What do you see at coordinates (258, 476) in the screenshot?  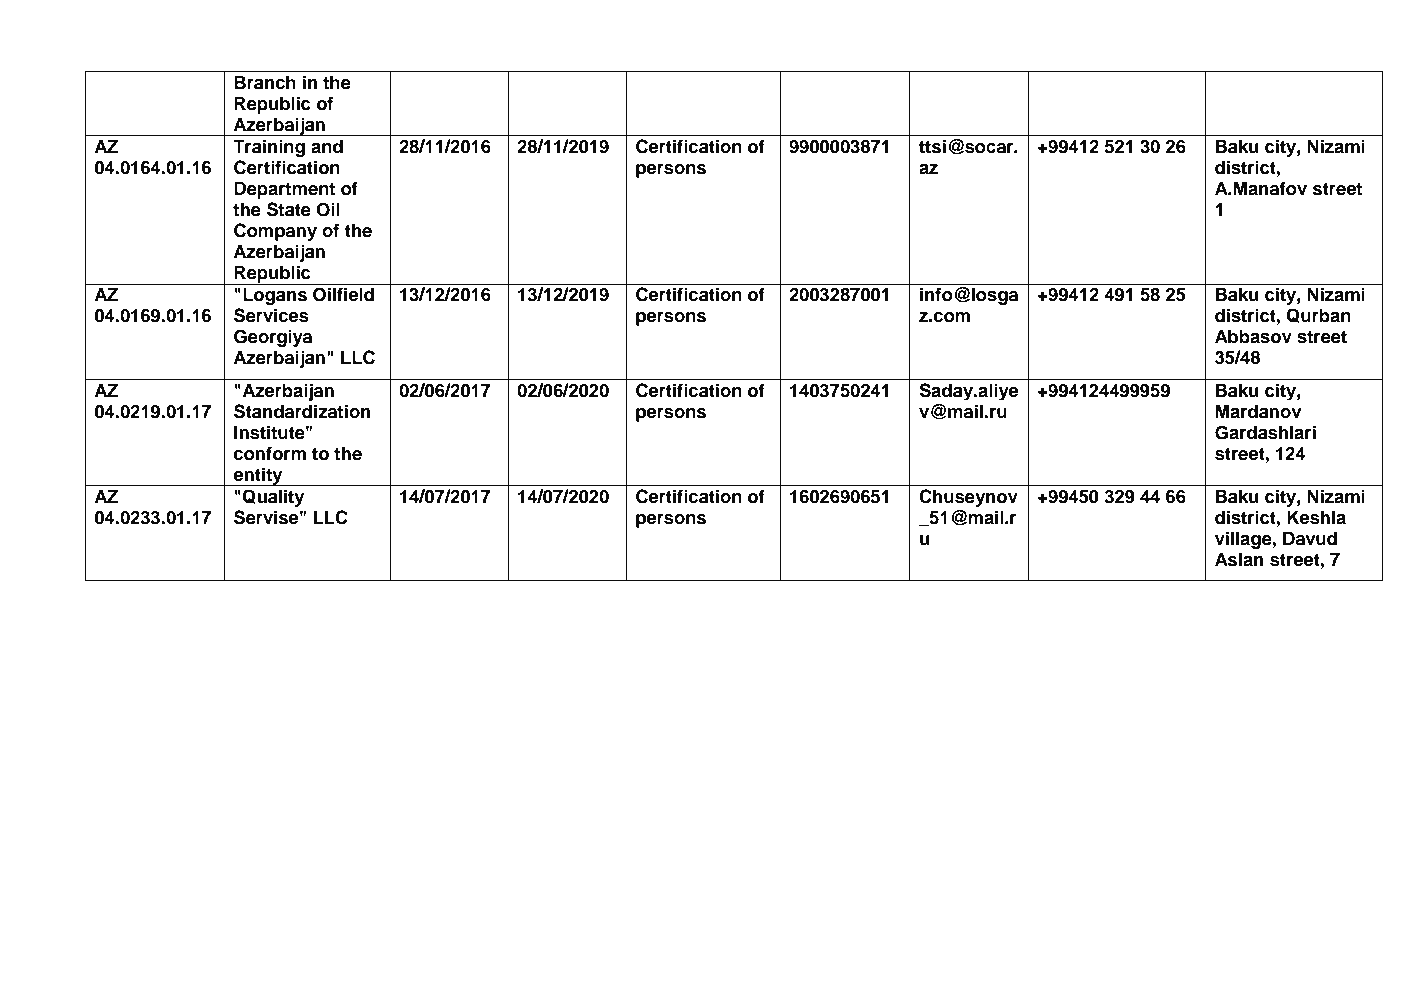 I see `entity` at bounding box center [258, 476].
